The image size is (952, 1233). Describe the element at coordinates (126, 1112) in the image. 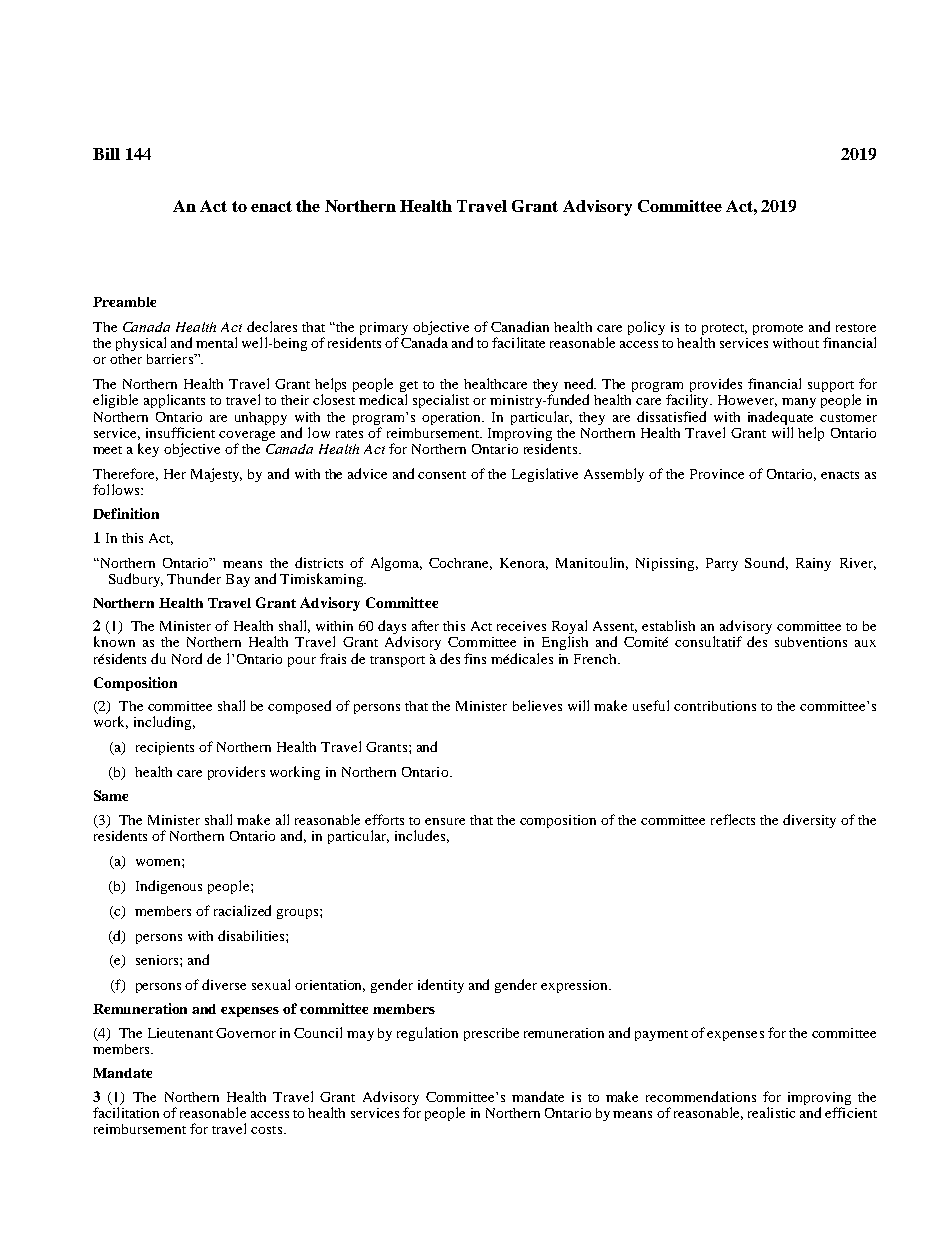

I see `facilitation` at that location.
